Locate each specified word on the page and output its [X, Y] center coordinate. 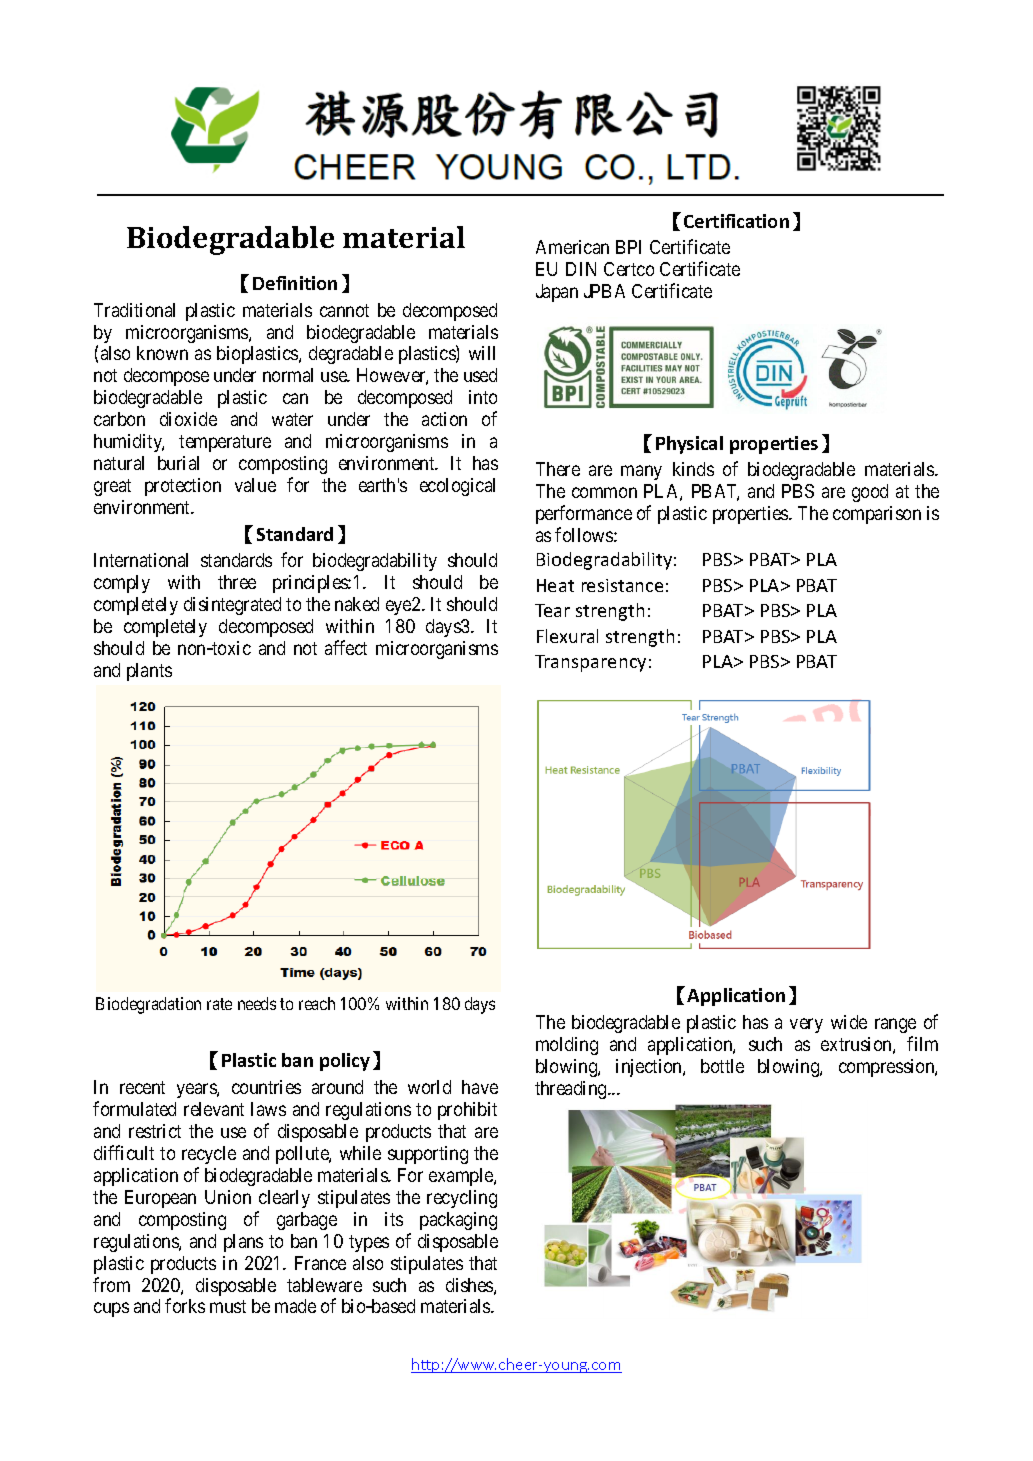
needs [257, 1003]
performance [584, 514]
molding [567, 1046]
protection [183, 487]
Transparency [590, 663]
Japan [557, 293]
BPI [628, 247]
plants [149, 672]
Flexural [567, 636]
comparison [877, 515]
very [806, 1025]
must [228, 1306]
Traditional [134, 310]
